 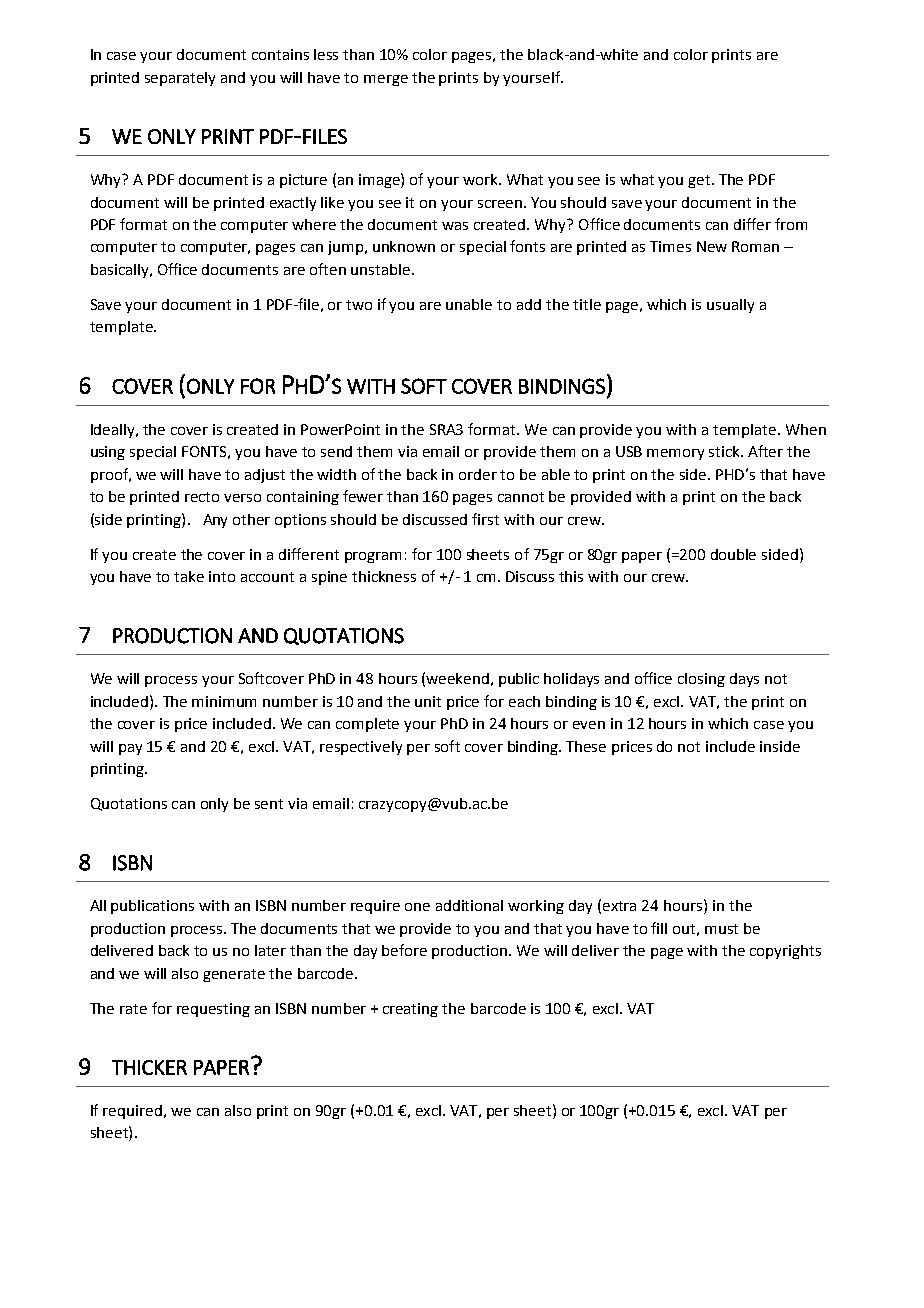 What do you see at coordinates (485, 519) in the document?
I see `first` at bounding box center [485, 519].
